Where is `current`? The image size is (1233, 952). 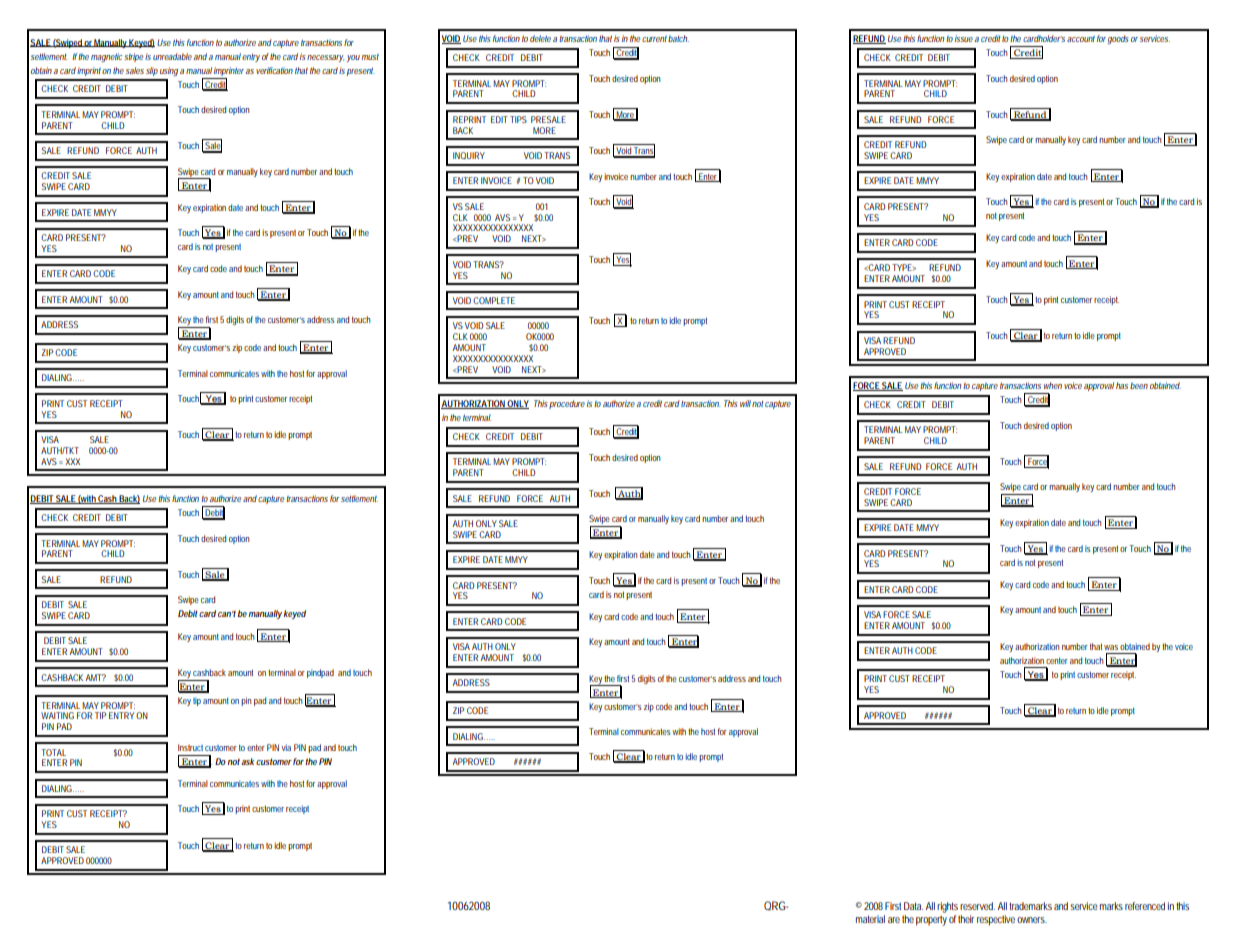 current is located at coordinates (654, 39).
